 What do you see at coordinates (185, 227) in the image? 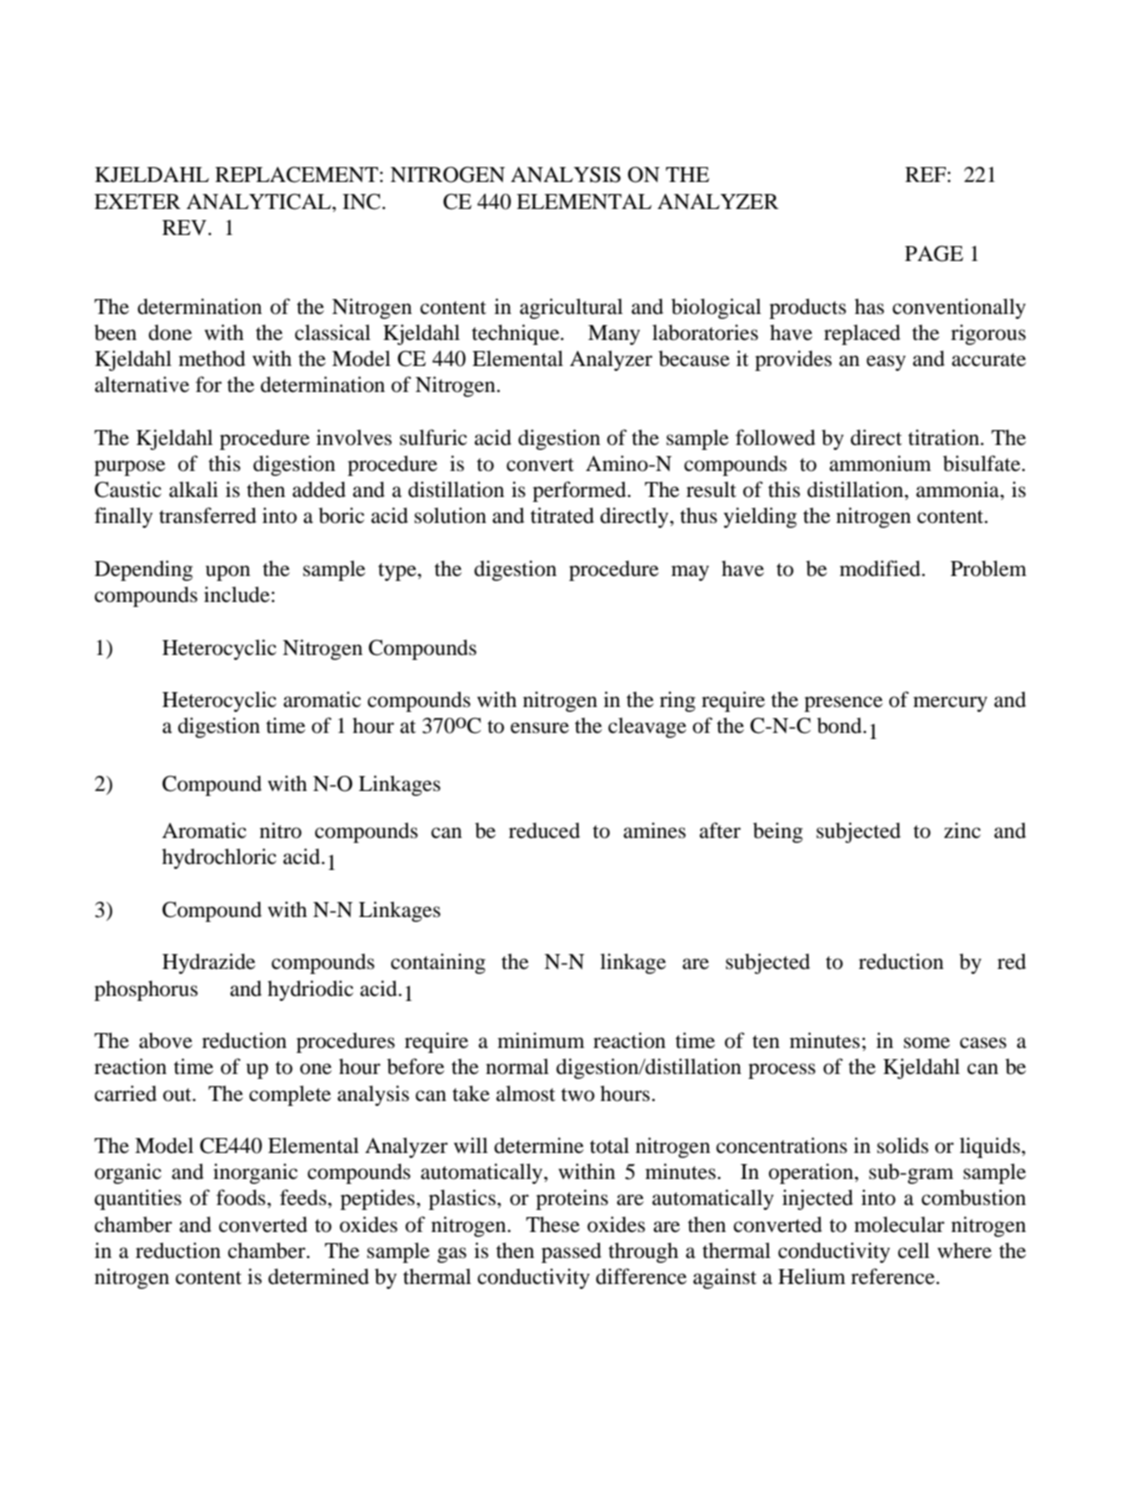
I see `REV` at bounding box center [185, 227].
